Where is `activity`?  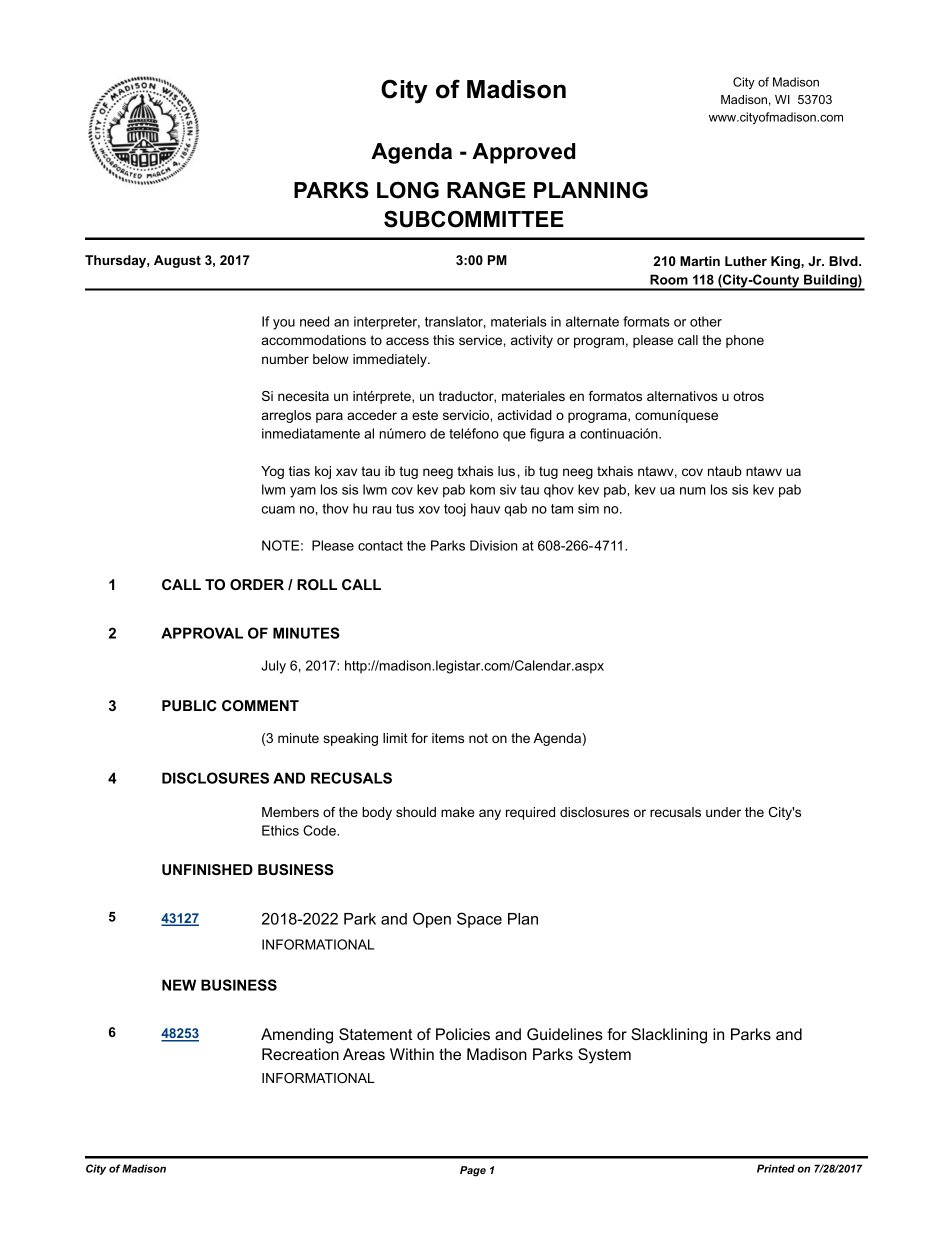
activity is located at coordinates (532, 341).
